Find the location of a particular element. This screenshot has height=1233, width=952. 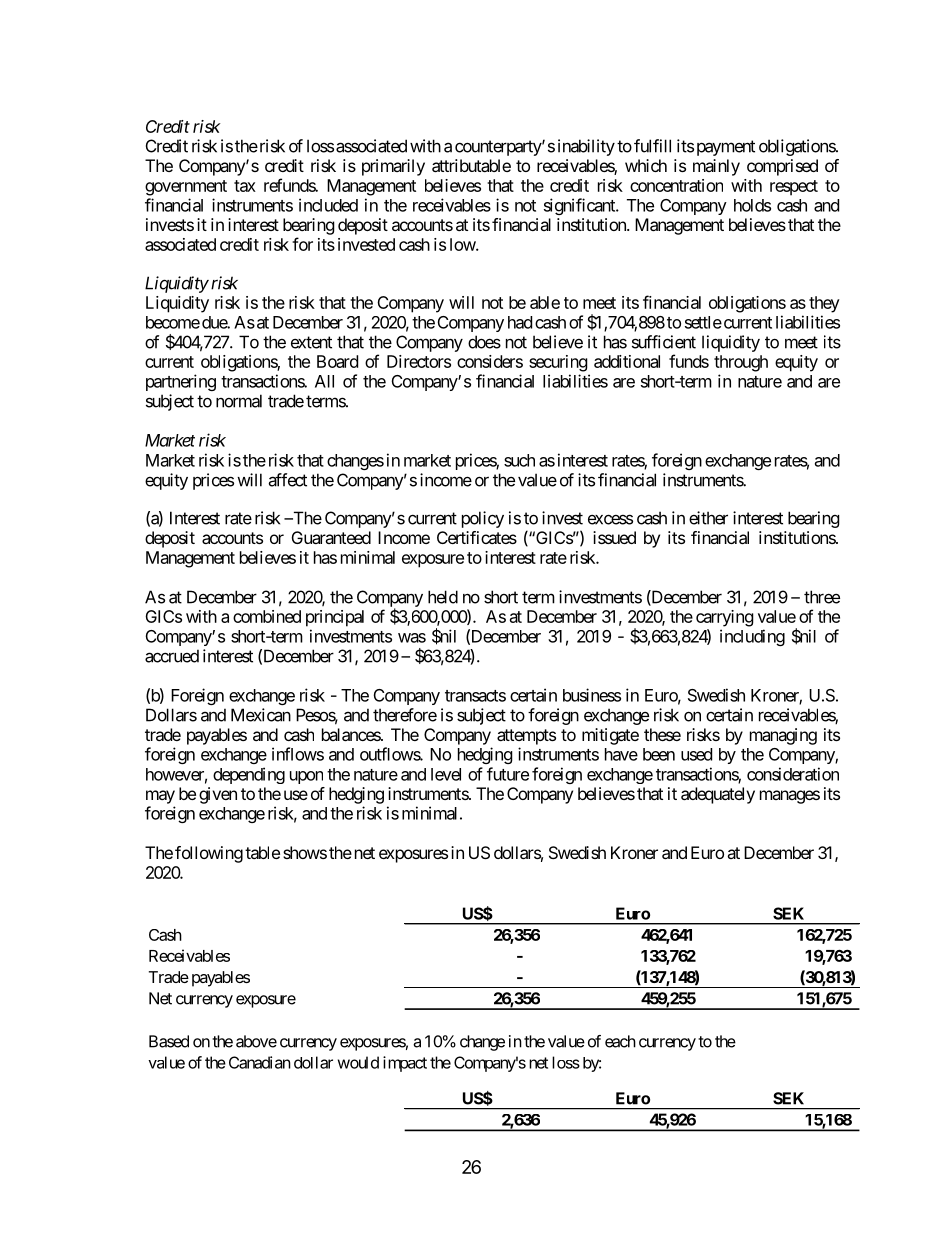

primarily is located at coordinates (393, 167).
